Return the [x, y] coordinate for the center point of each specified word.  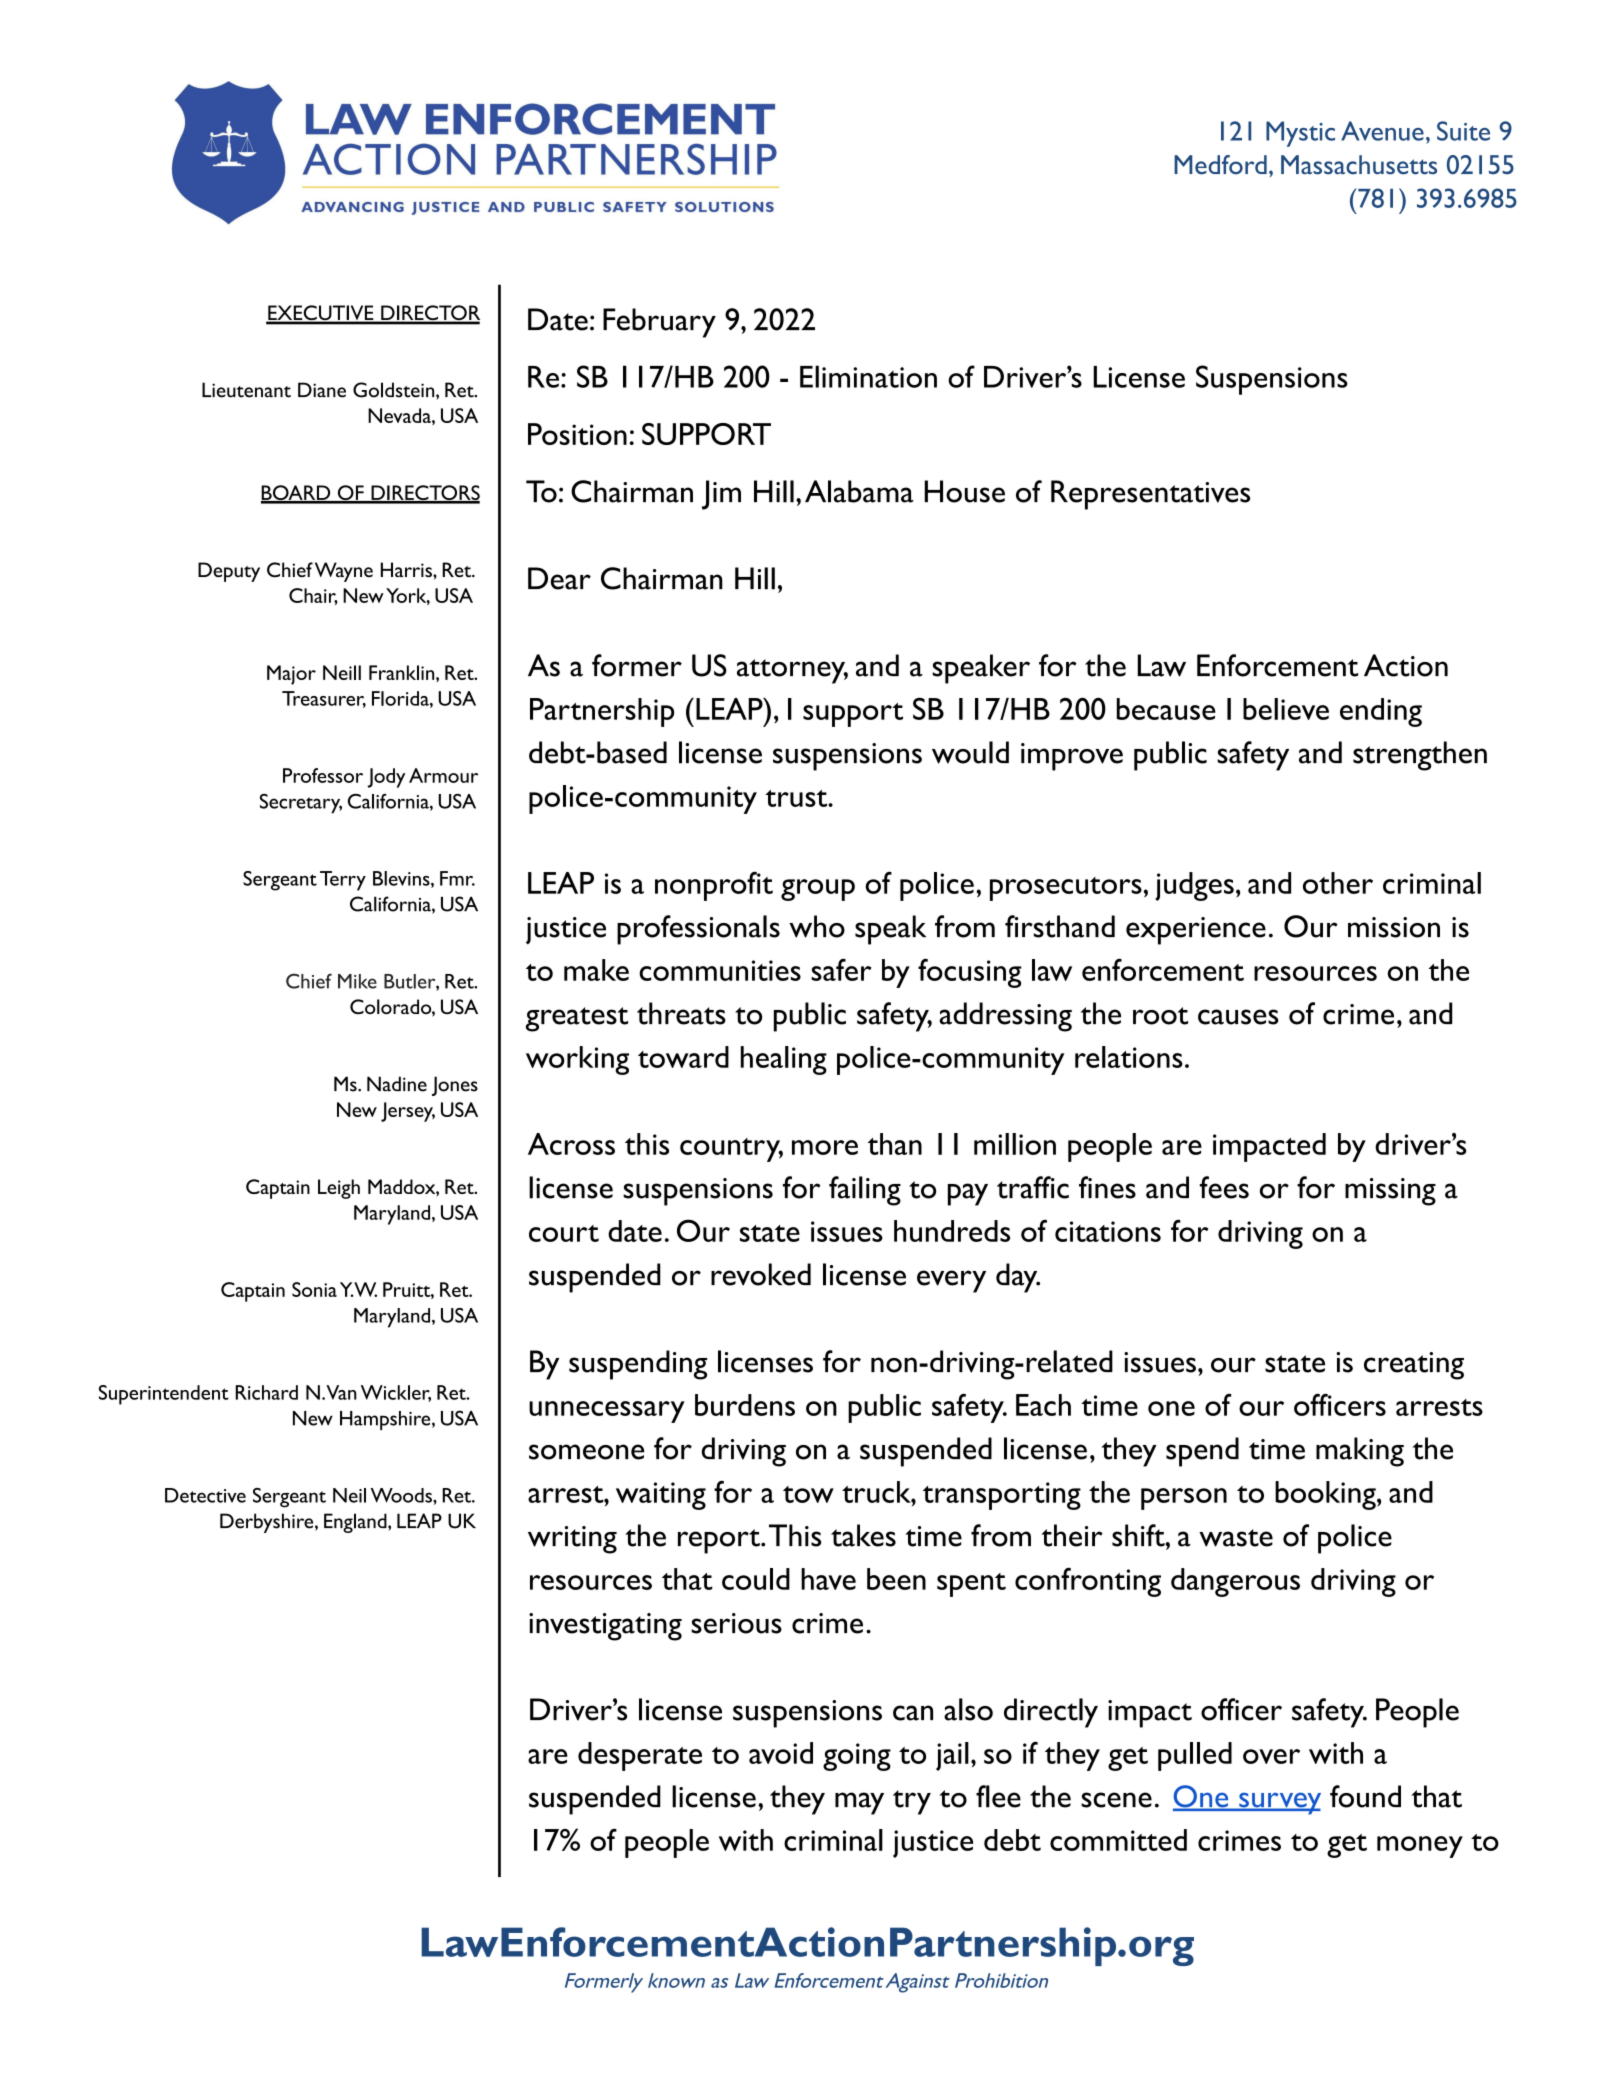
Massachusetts [1359, 165]
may [859, 1803]
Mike [357, 981]
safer [841, 969]
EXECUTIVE [321, 314]
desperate [640, 1756]
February [659, 323]
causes [1238, 1017]
